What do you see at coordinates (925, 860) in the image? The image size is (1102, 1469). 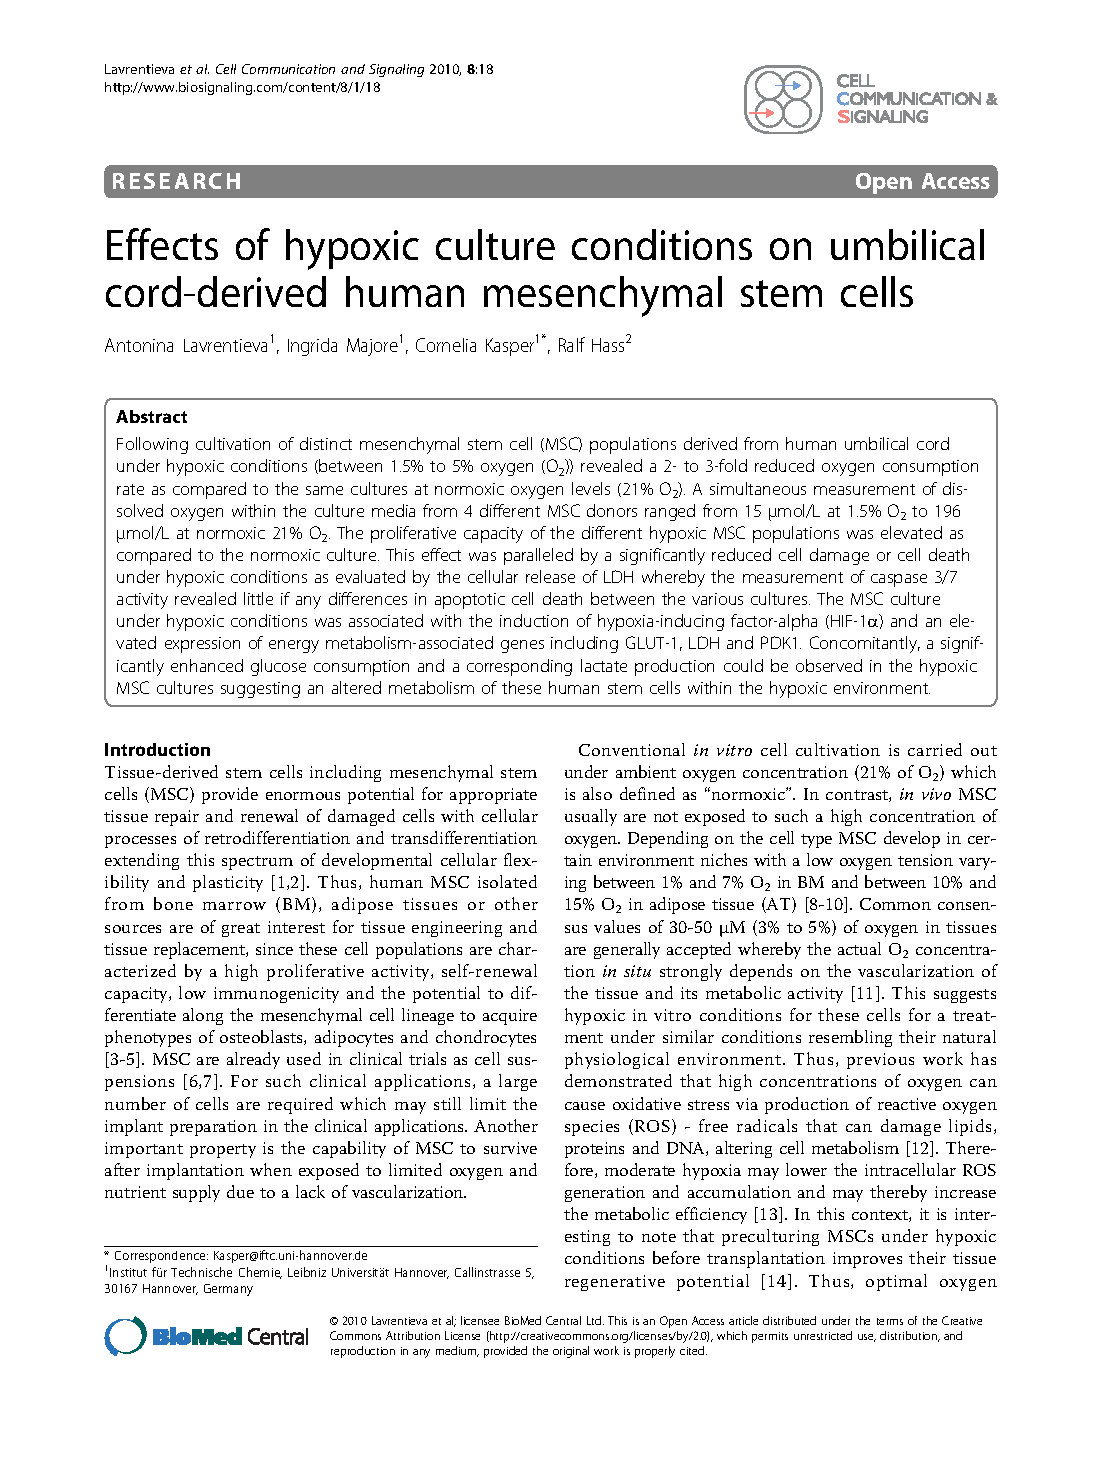 I see `tension` at bounding box center [925, 860].
